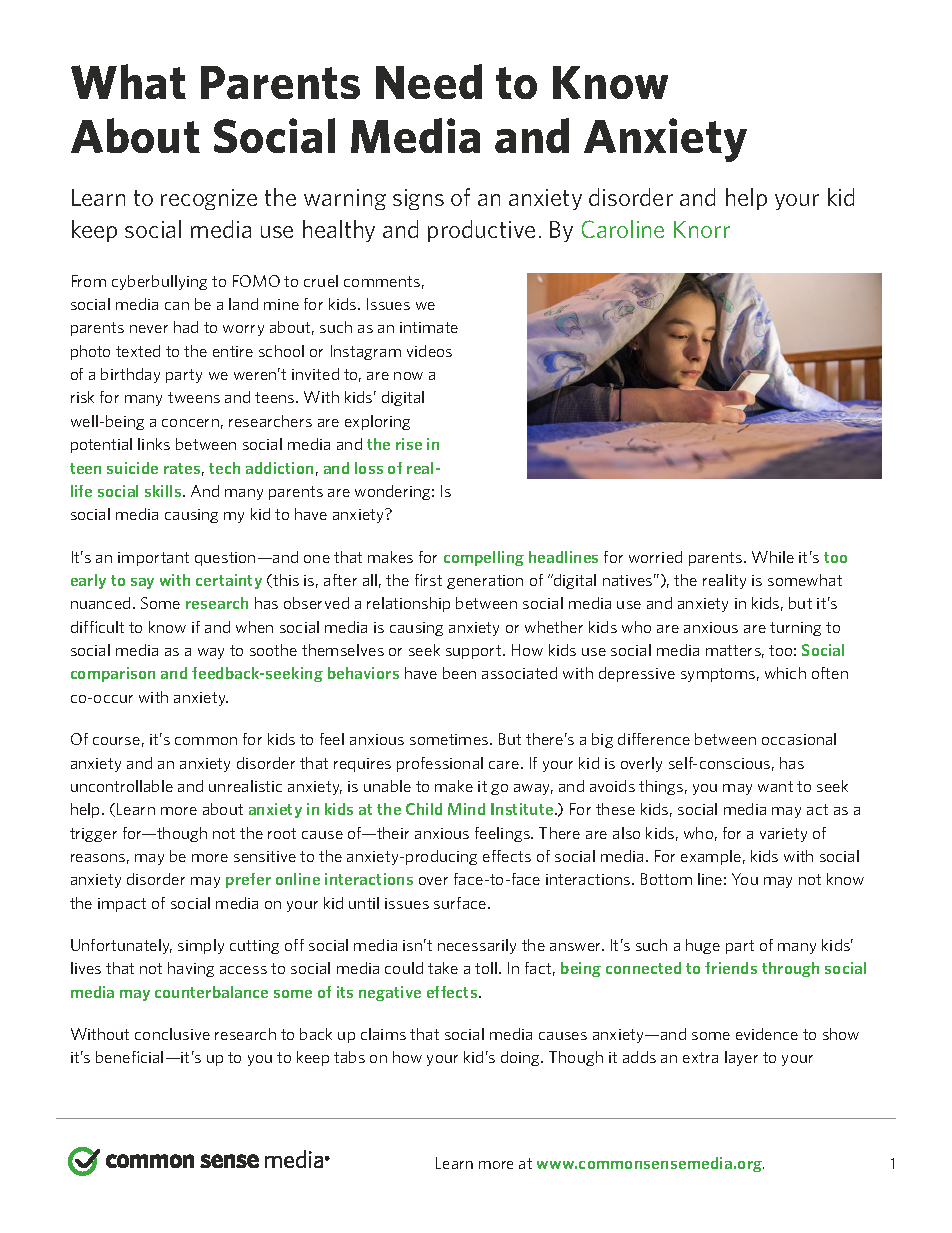 This screenshot has width=952, height=1233. What do you see at coordinates (440, 764) in the screenshot?
I see `professional` at bounding box center [440, 764].
